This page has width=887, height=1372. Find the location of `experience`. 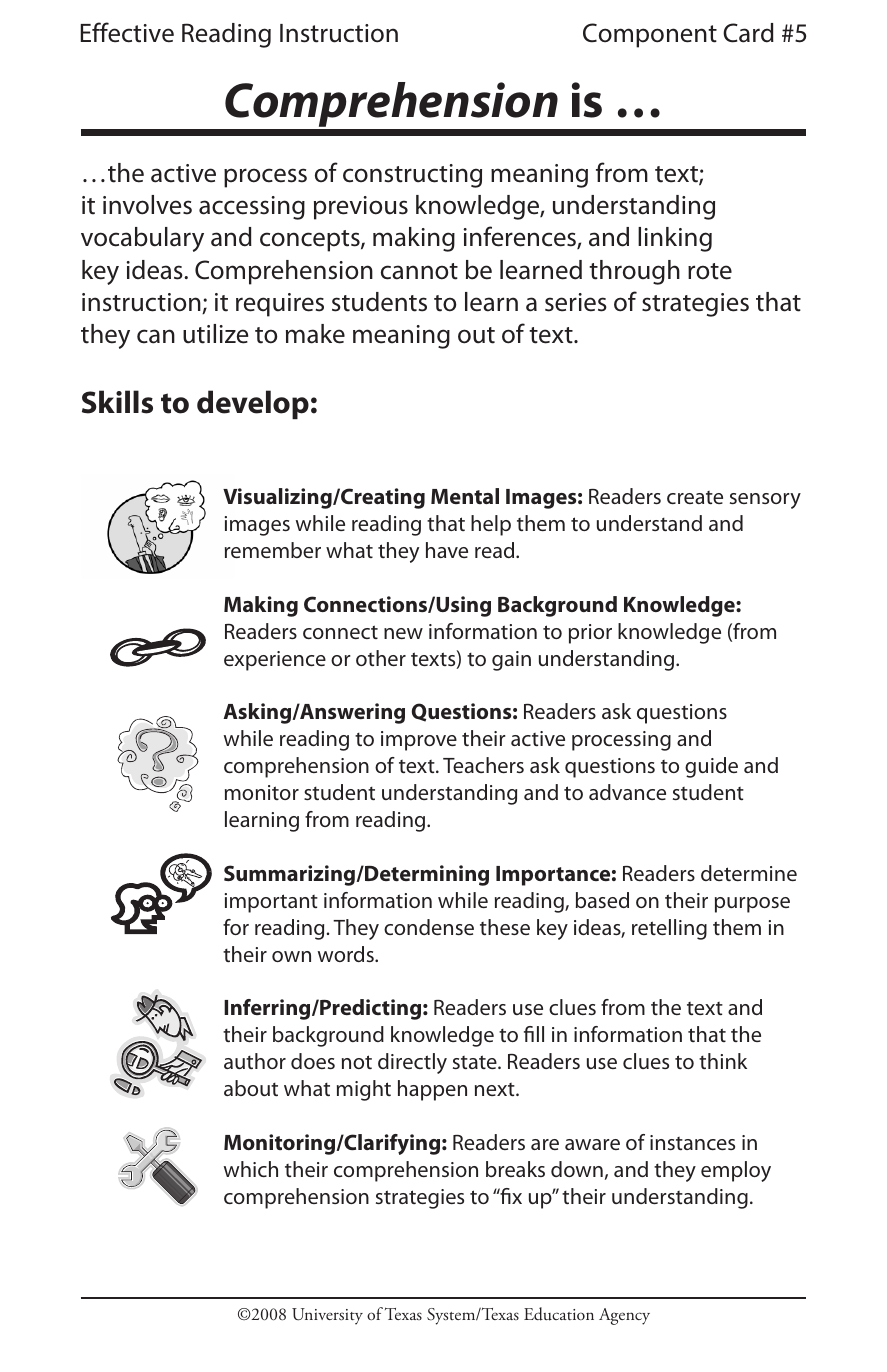

experience is located at coordinates (275, 661).
